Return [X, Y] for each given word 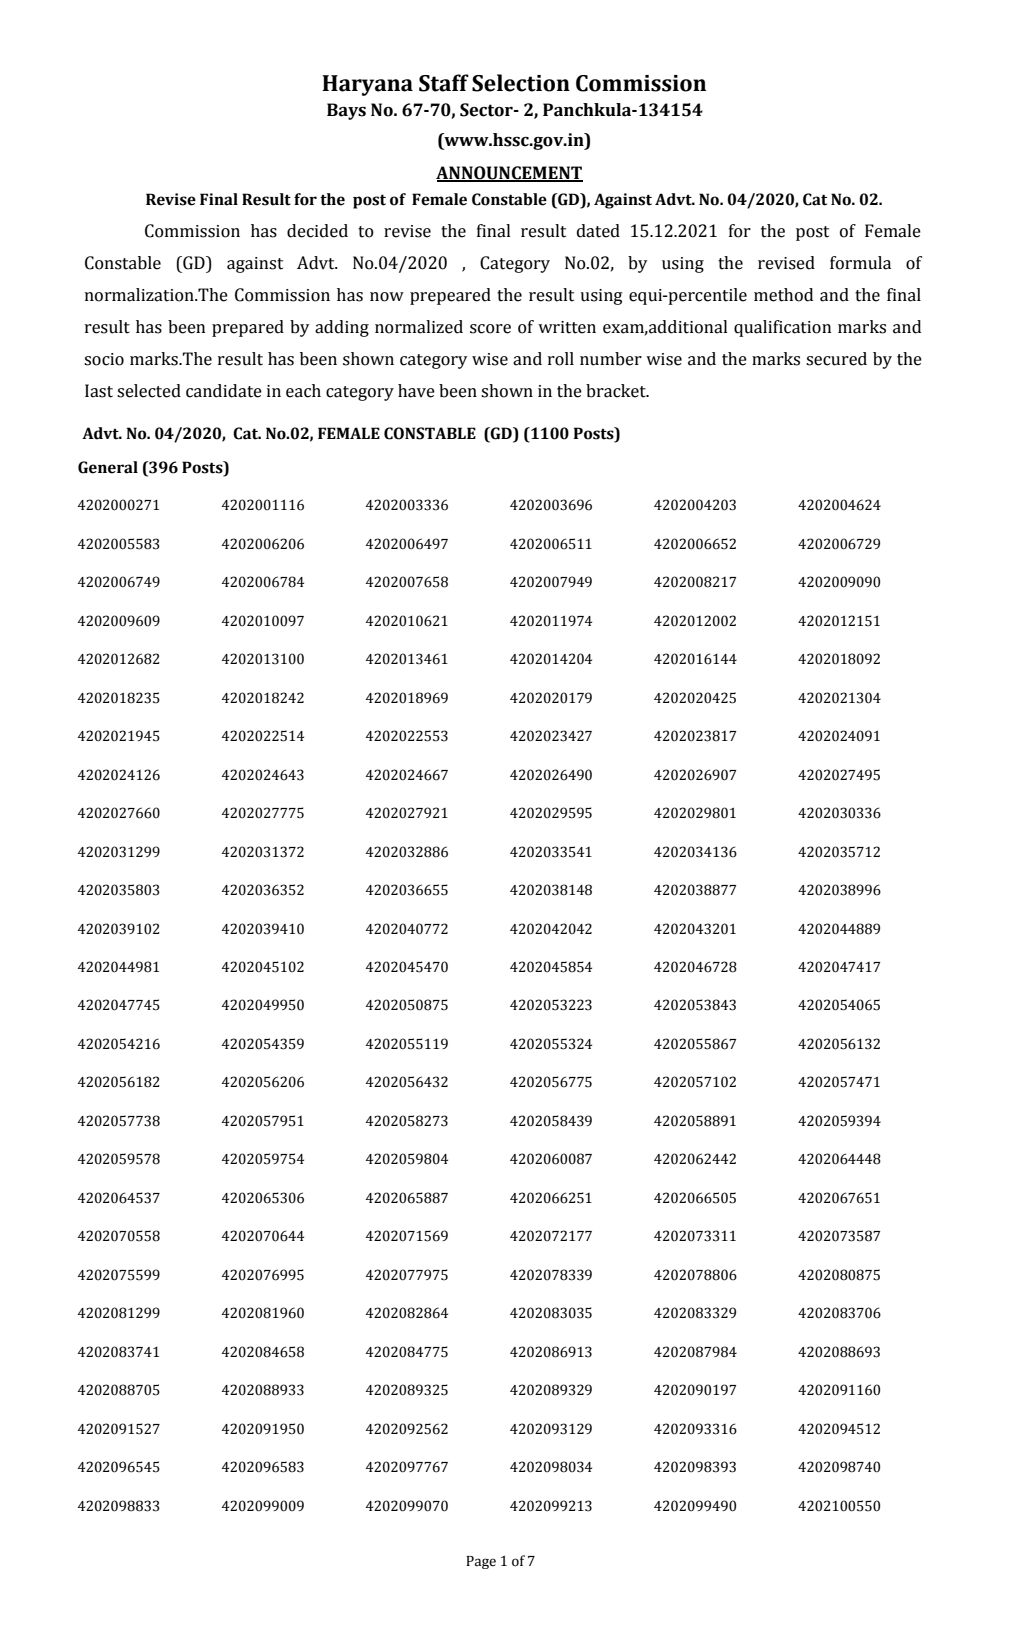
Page [481, 1562]
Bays [346, 111]
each [303, 391]
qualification [782, 328]
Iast [99, 391]
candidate [224, 391]
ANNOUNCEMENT [509, 174]
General [108, 467]
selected [149, 391]
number [611, 359]
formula [860, 263]
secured [836, 359]
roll [561, 359]
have [416, 391]
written [567, 327]
